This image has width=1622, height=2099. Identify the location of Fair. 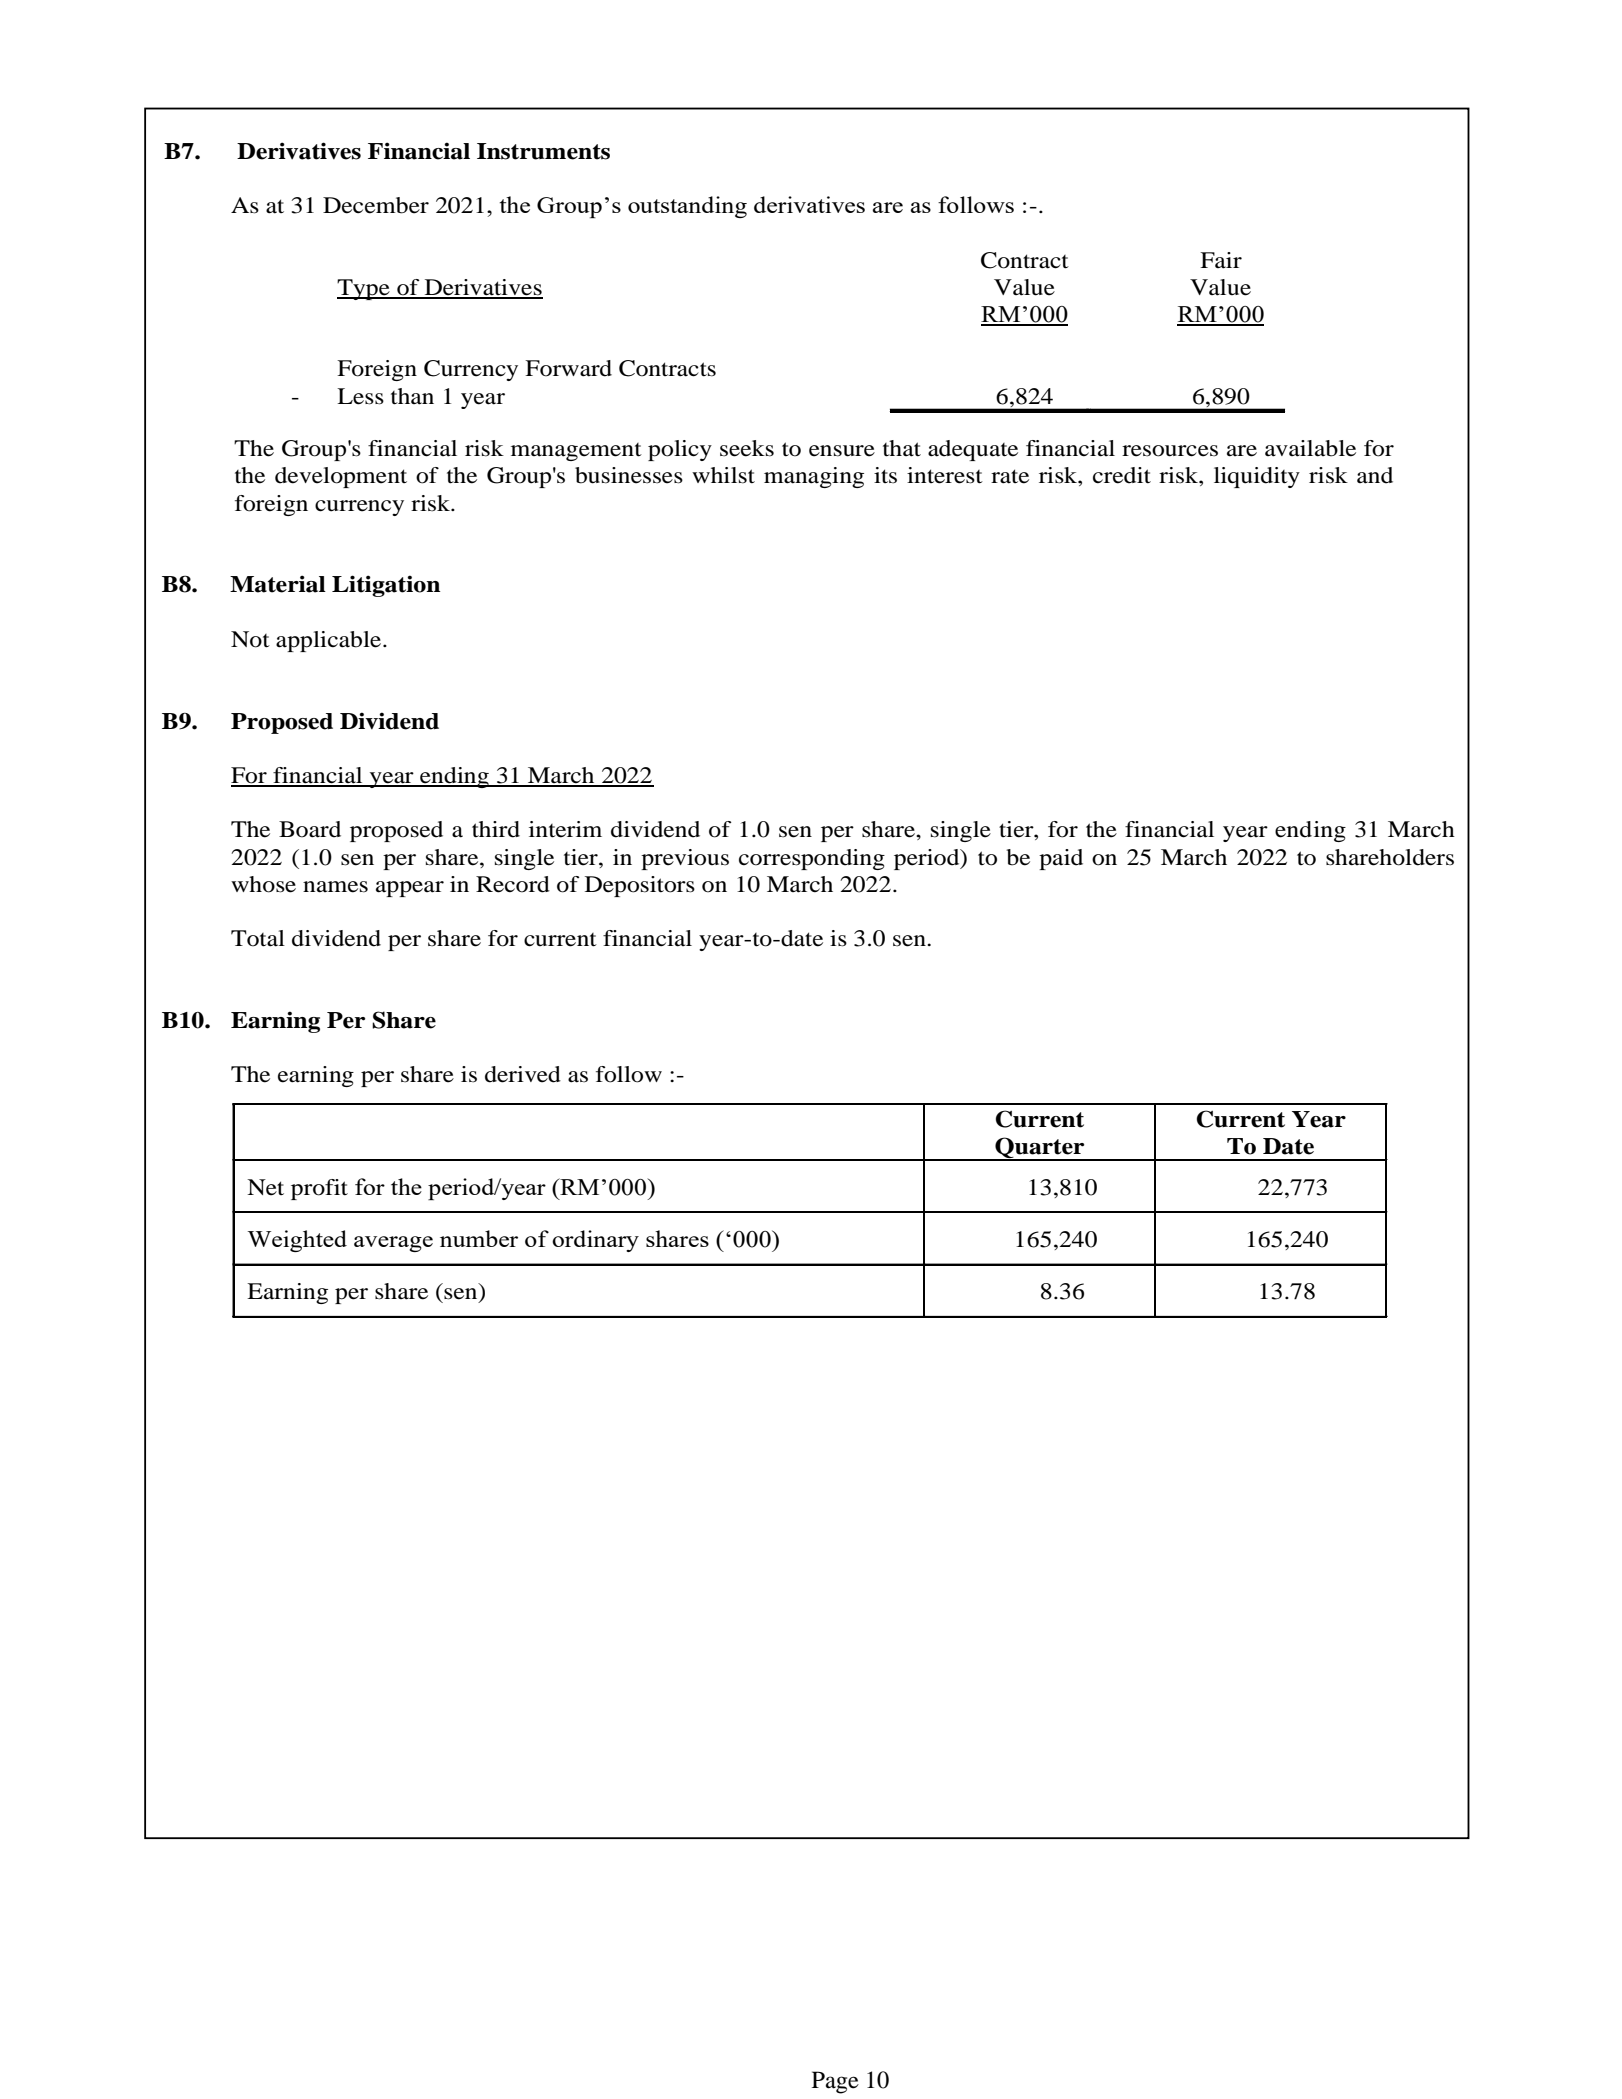
(1221, 260).
